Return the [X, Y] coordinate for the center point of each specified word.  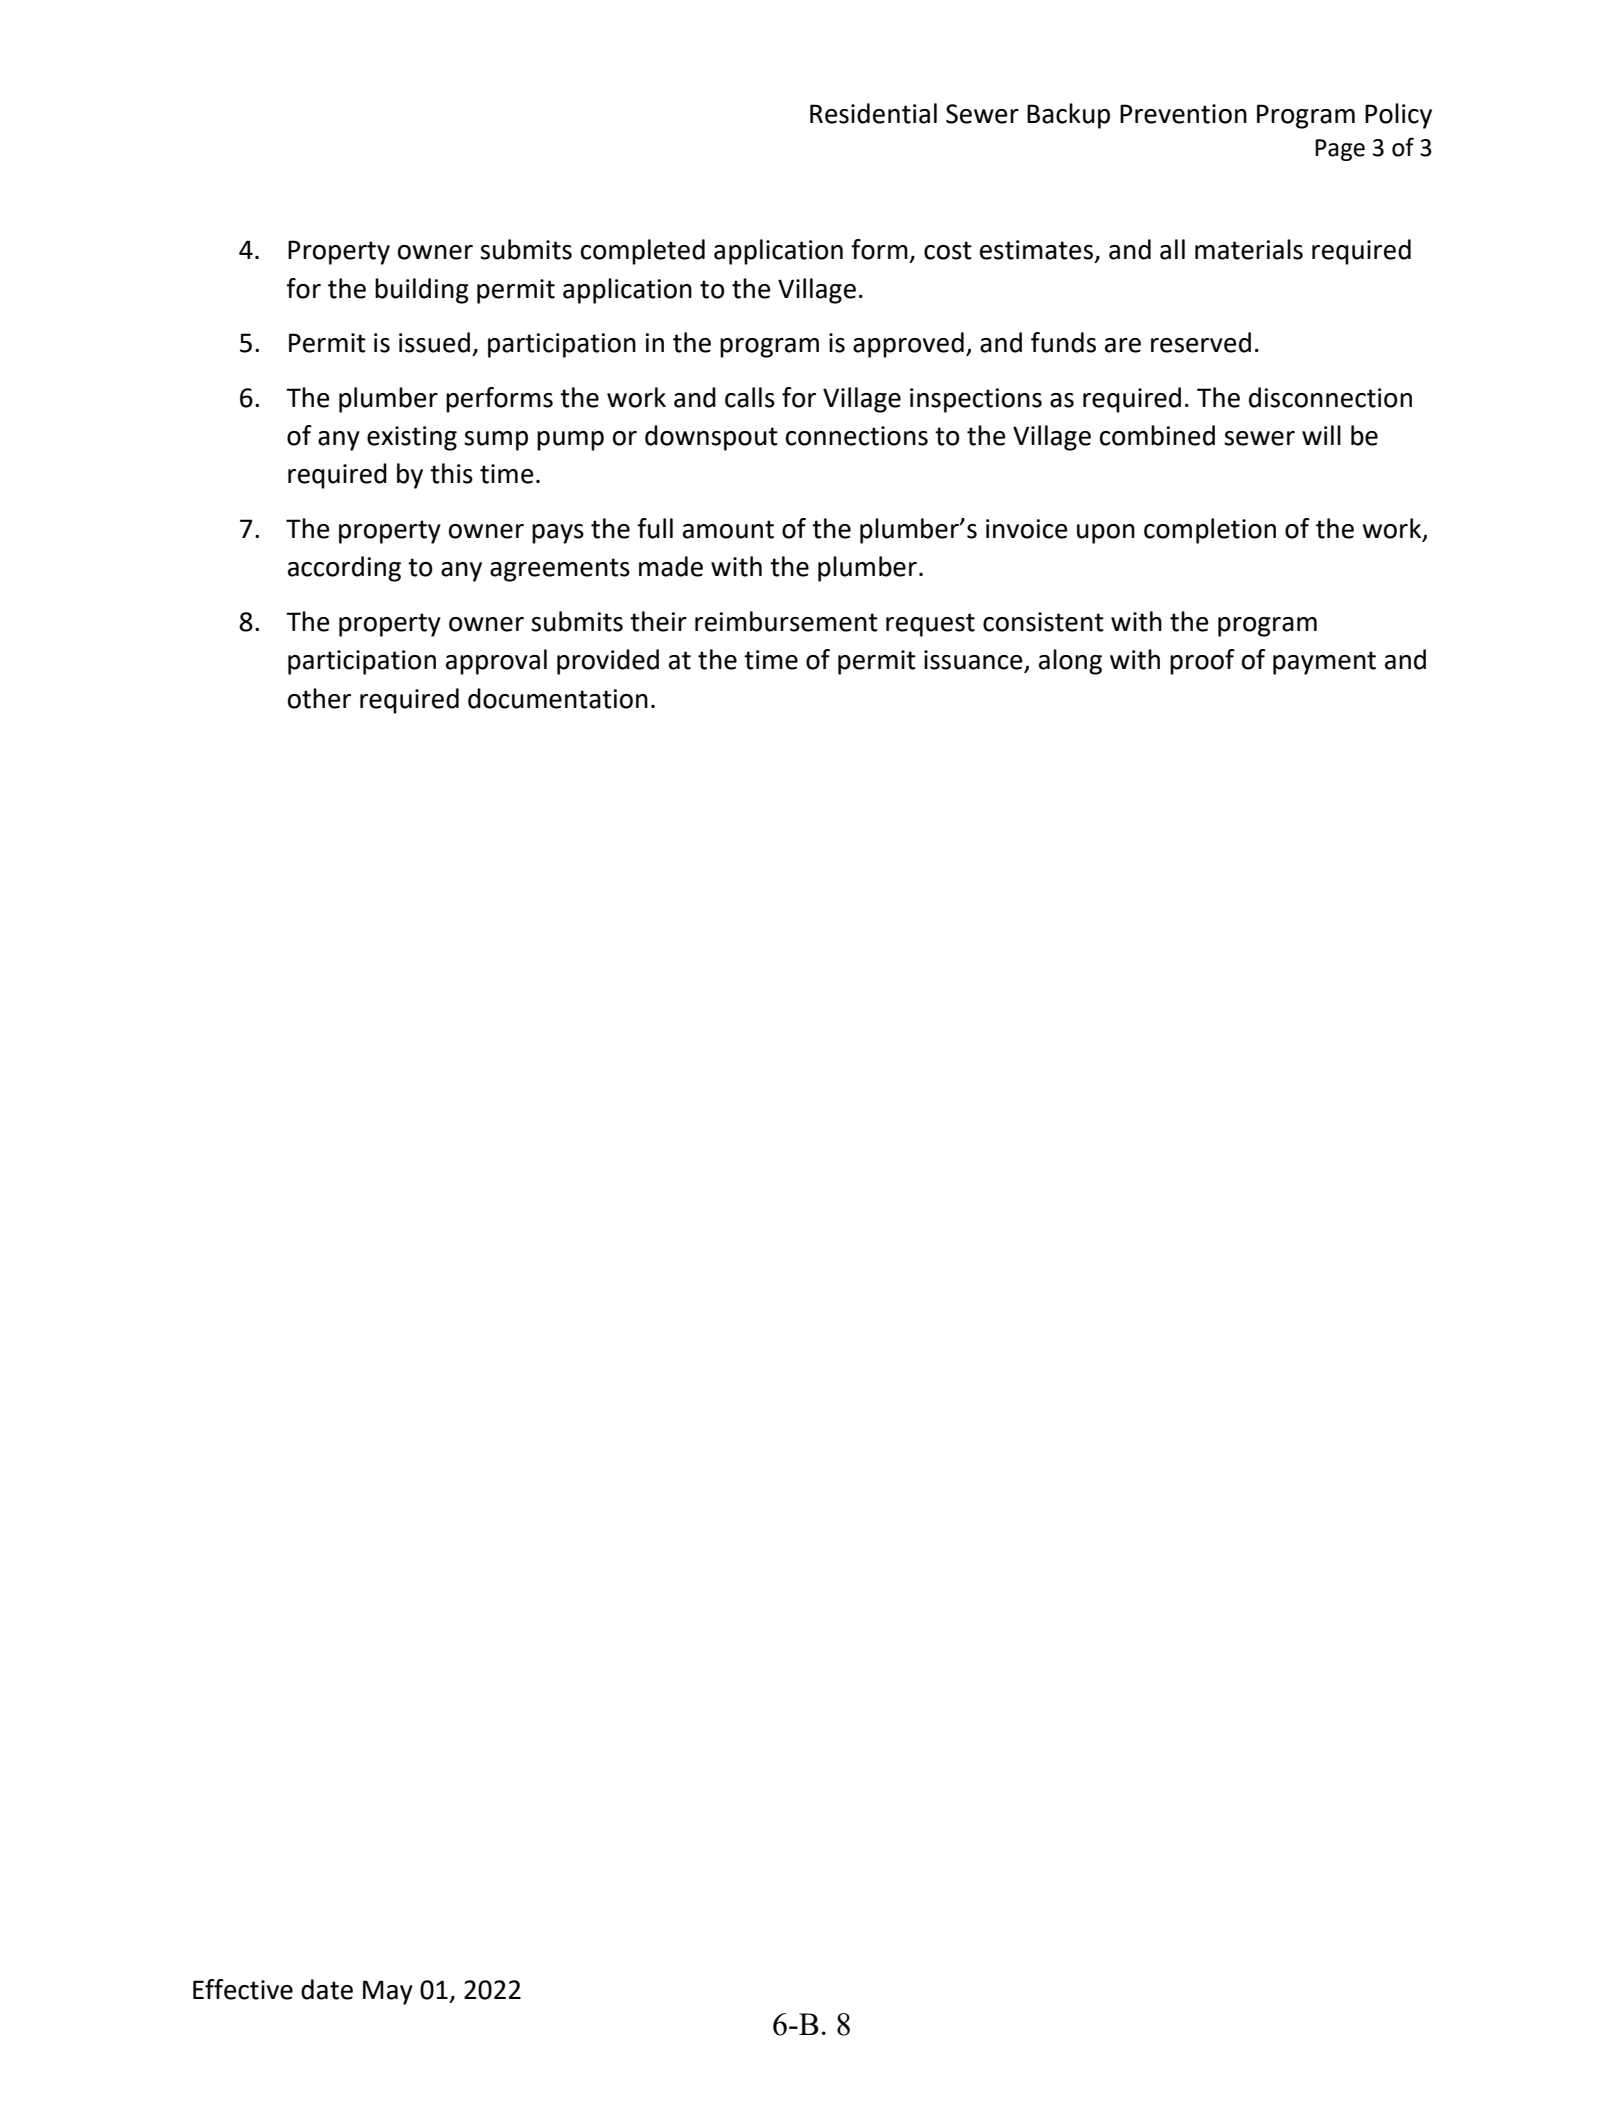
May [388, 1992]
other [319, 698]
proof [1202, 662]
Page [1340, 150]
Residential [873, 113]
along [1070, 662]
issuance [974, 661]
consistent [1043, 622]
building [422, 291]
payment [1324, 663]
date [327, 1989]
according [344, 569]
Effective [243, 1989]
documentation [558, 698]
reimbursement [786, 621]
